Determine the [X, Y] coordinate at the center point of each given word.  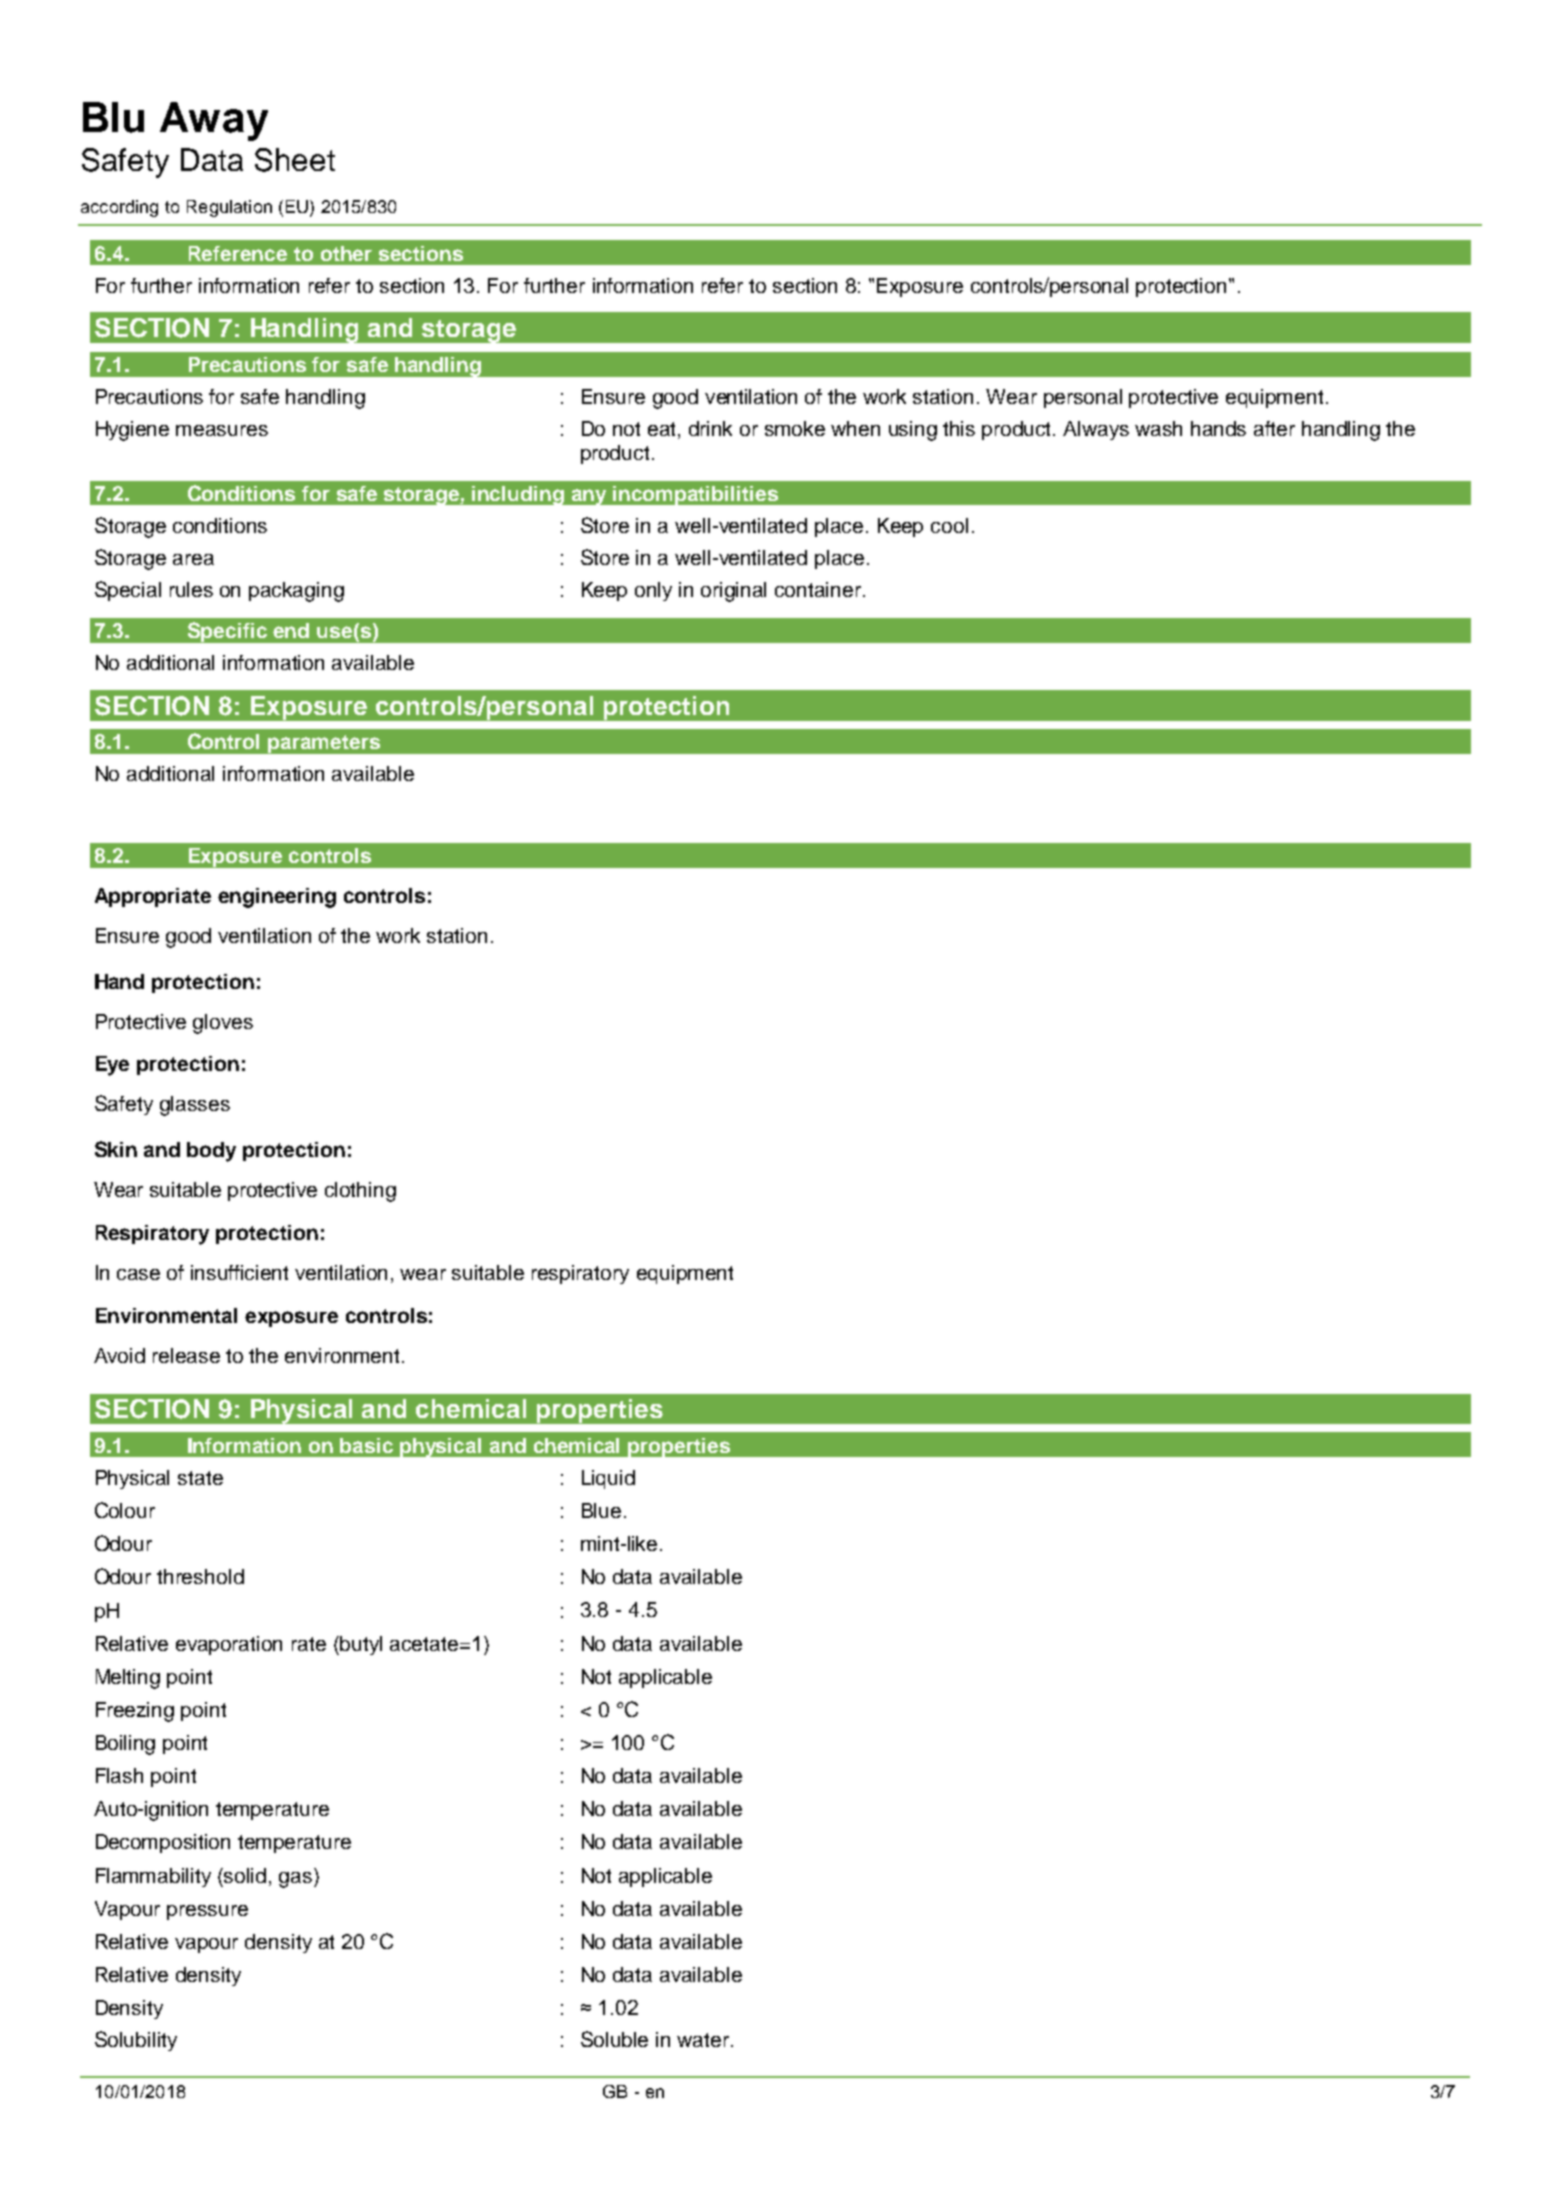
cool [949, 525]
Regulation [229, 208]
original [733, 592]
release [186, 1355]
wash [1158, 428]
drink [710, 428]
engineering [277, 898]
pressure [207, 1912]
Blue [601, 1510]
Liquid [608, 1479]
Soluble [614, 2039]
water [704, 2040]
